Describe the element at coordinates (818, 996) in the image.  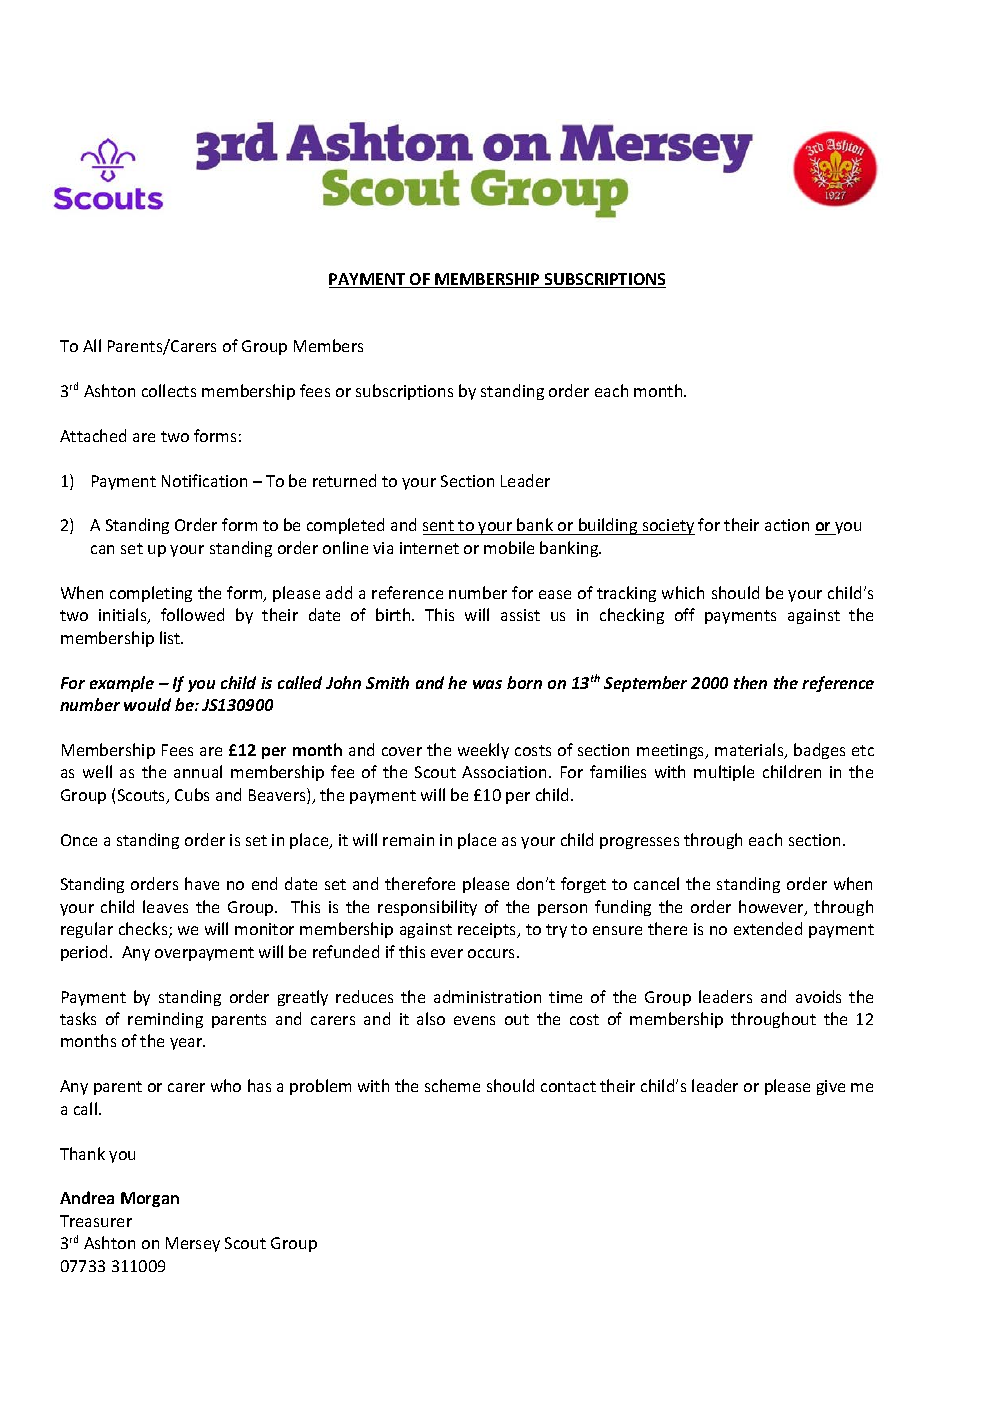
I see `avoids` at that location.
